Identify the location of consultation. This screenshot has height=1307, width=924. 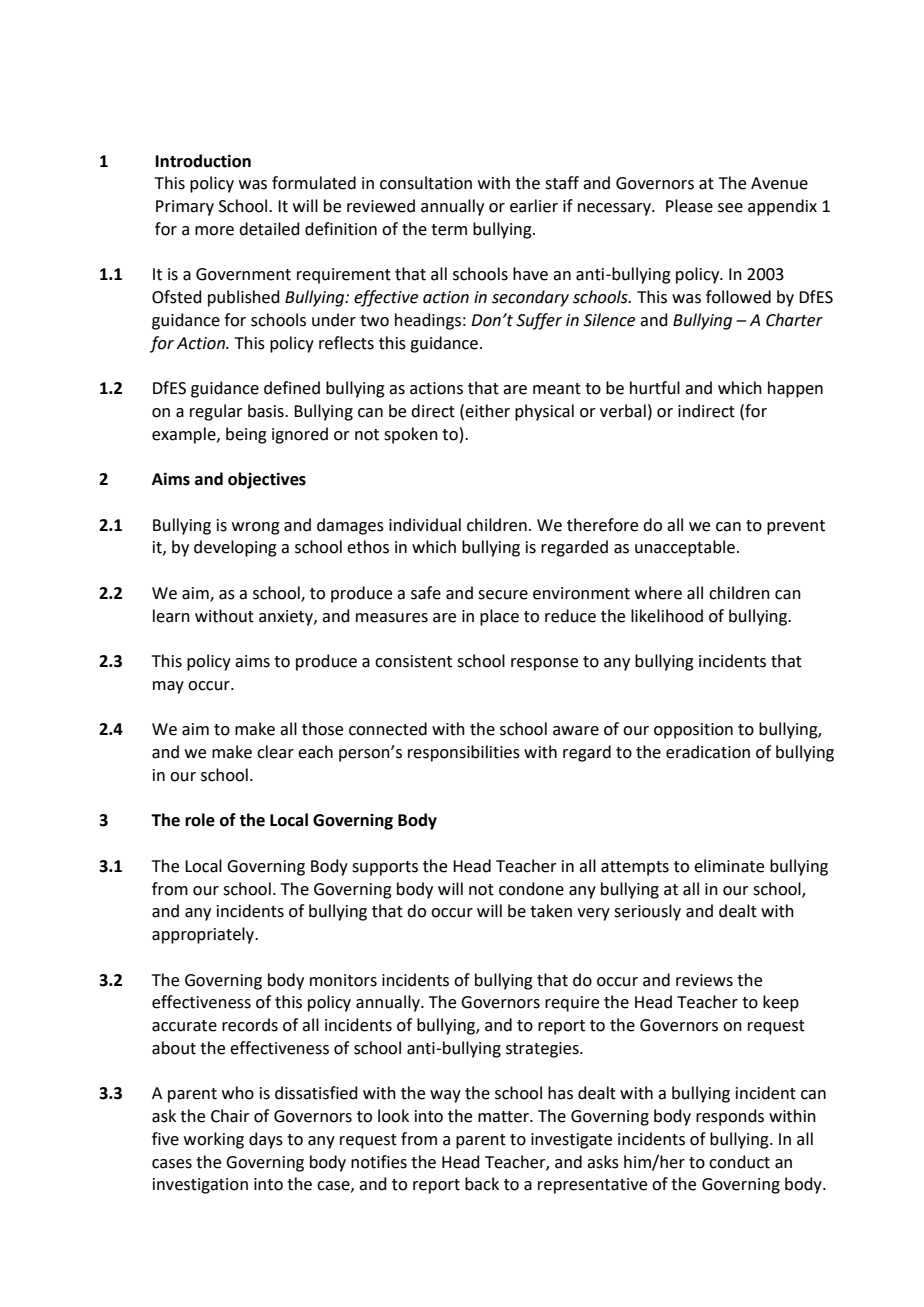
(426, 183).
